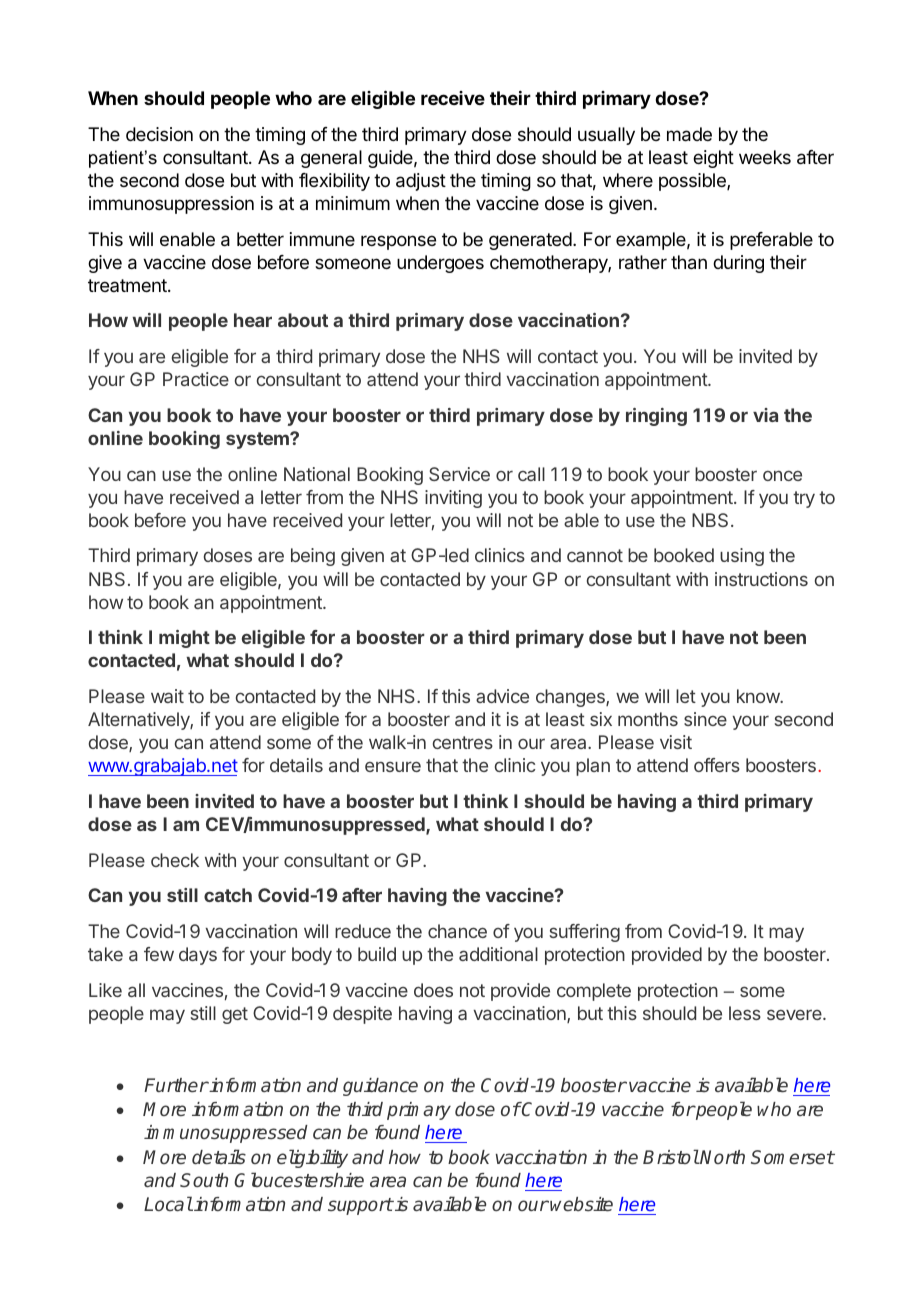 Image resolution: width=924 pixels, height=1308 pixels. I want to click on wait, so click(167, 696).
